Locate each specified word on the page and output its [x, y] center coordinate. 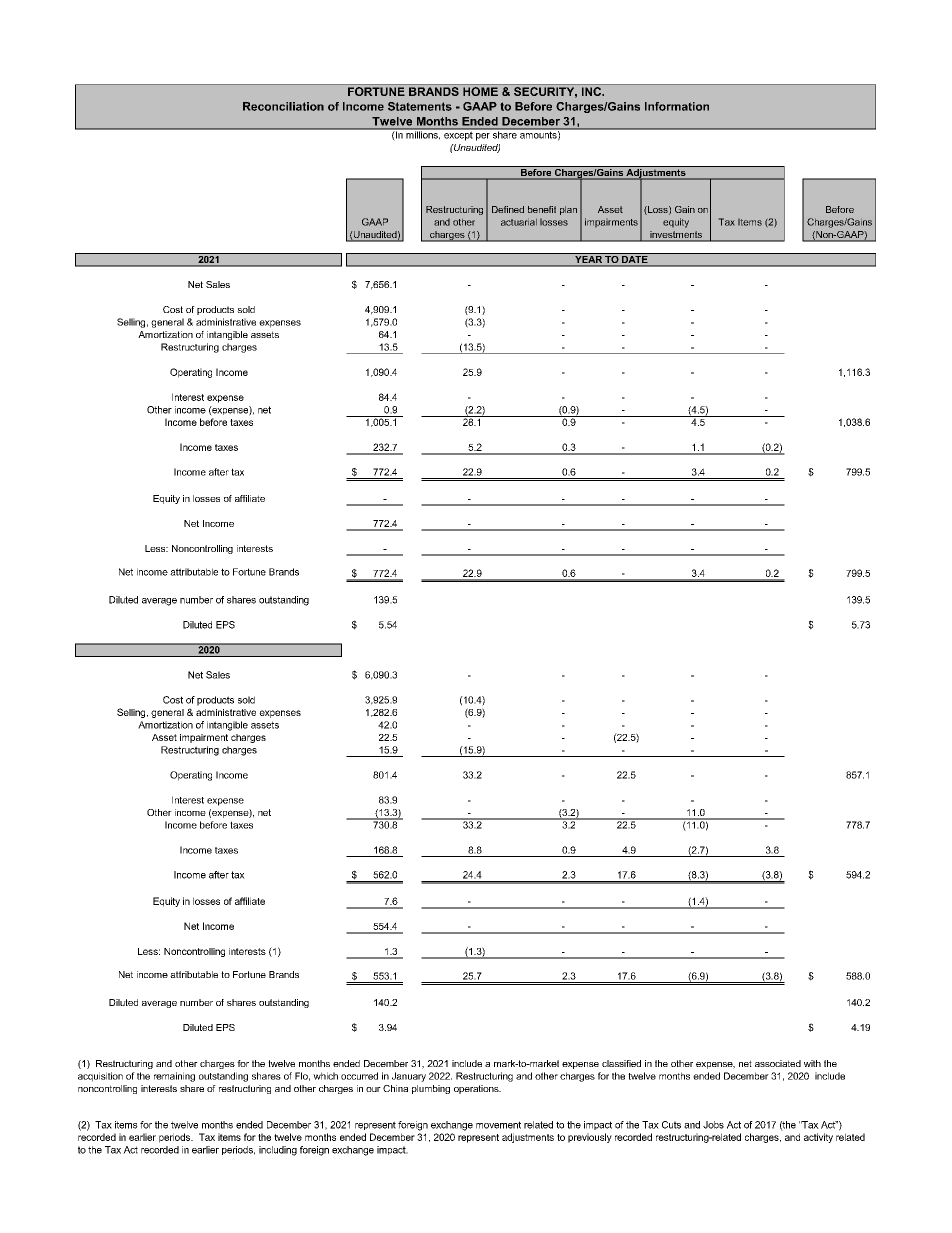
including [278, 1151]
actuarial [519, 222]
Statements [420, 106]
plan [568, 210]
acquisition [100, 1077]
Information [677, 106]
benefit [542, 209]
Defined [508, 209]
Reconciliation [283, 106]
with [812, 1063]
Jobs [713, 1125]
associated [778, 1063]
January [409, 1077]
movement [498, 1125]
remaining [174, 1077]
